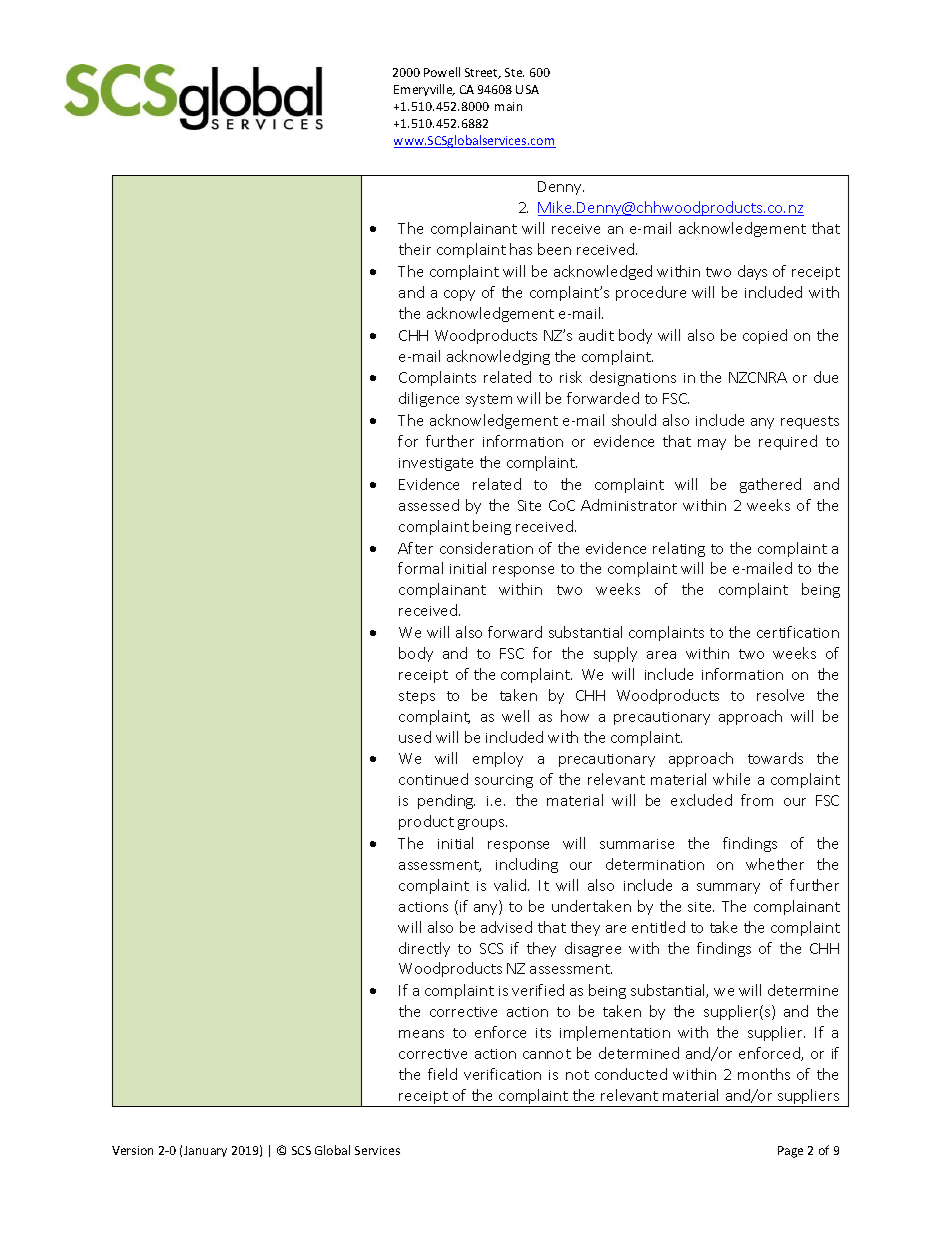  What do you see at coordinates (508, 106) in the page?
I see `main` at bounding box center [508, 106].
